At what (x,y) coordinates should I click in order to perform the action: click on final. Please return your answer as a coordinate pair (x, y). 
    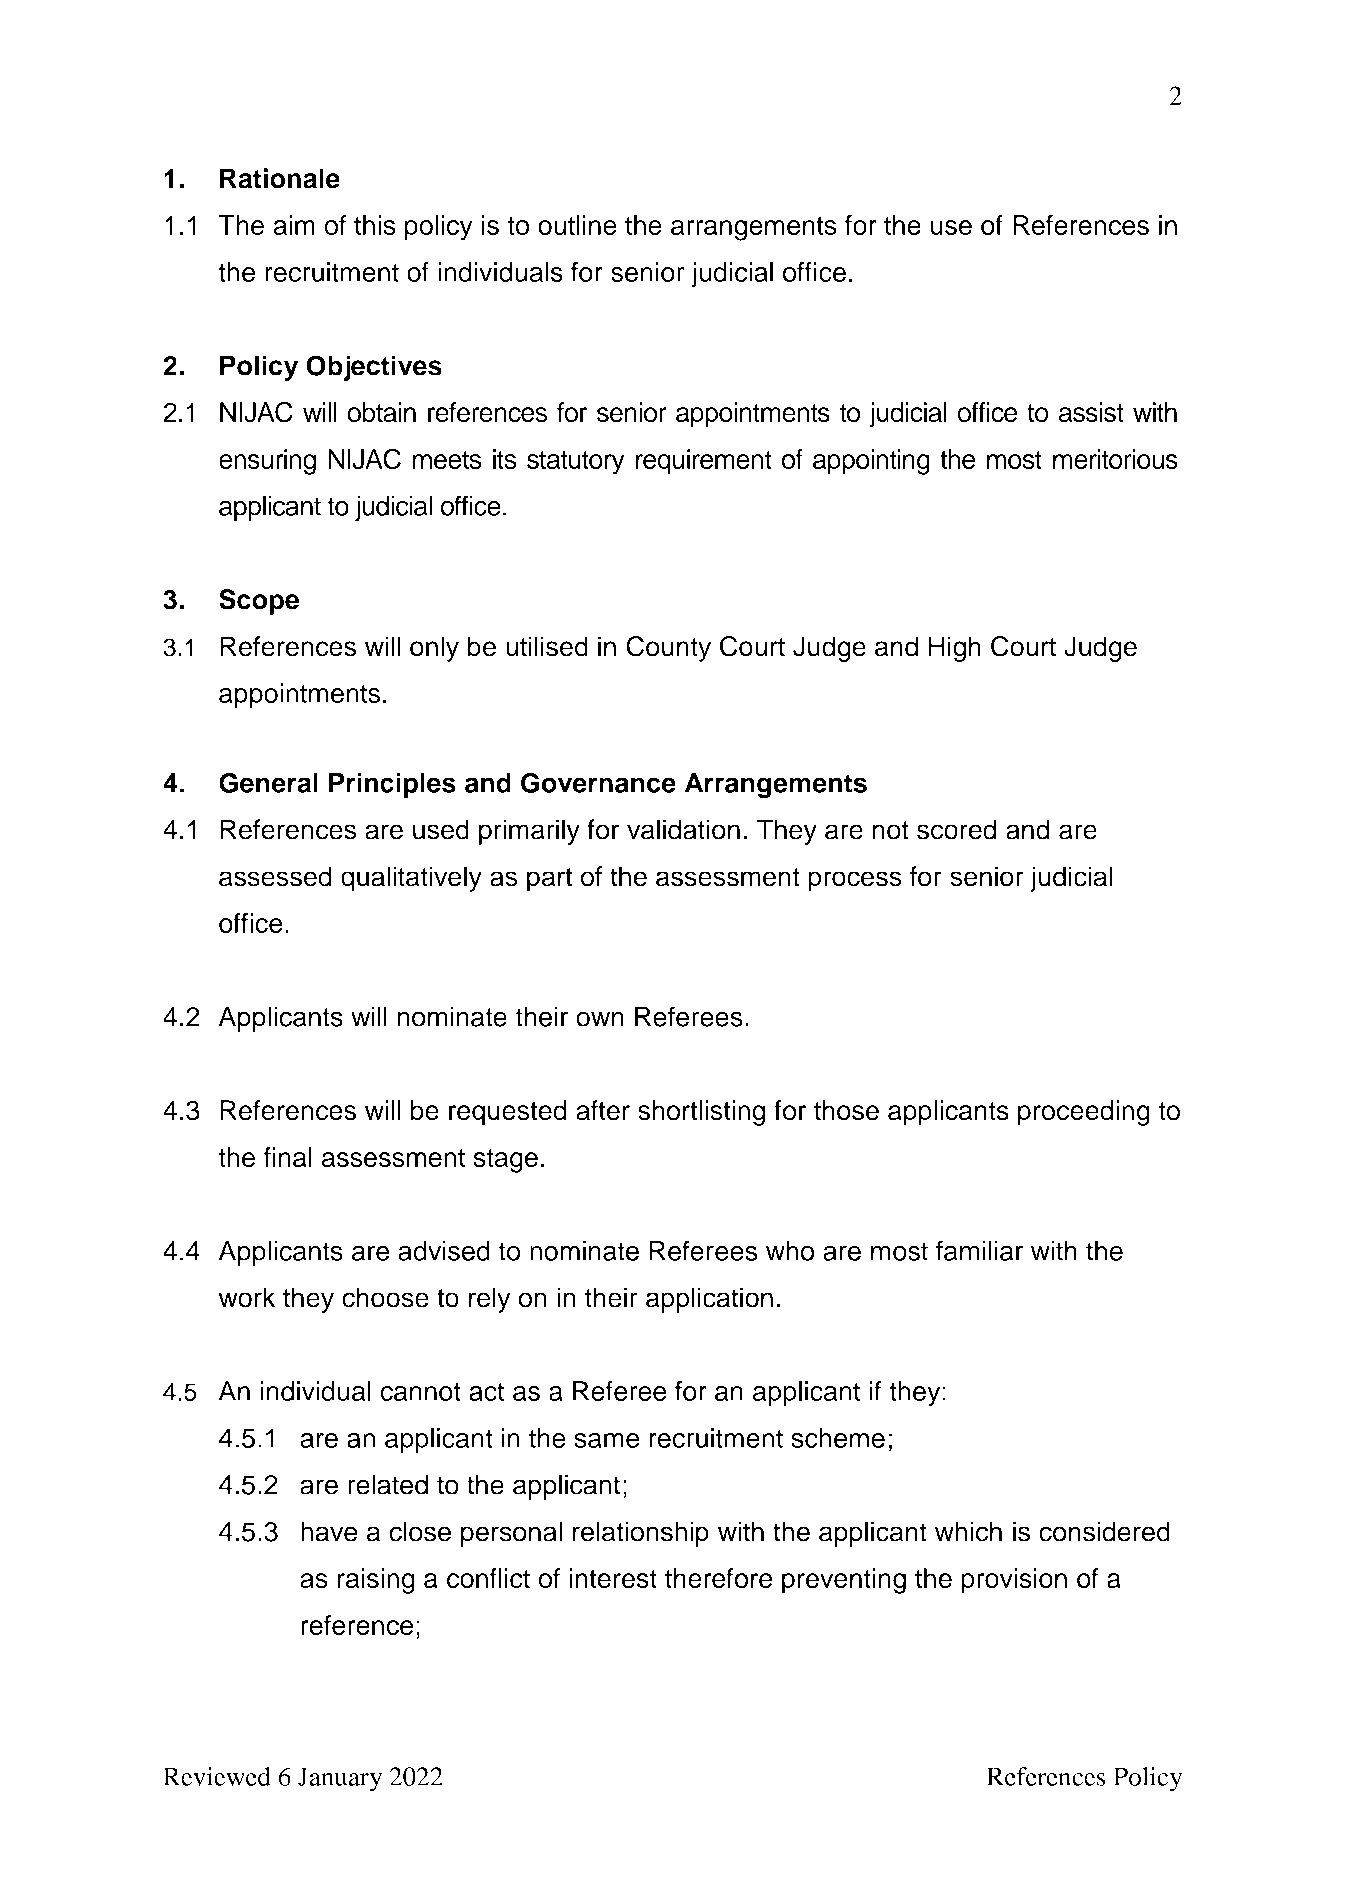
    Looking at the image, I should click on (288, 1157).
